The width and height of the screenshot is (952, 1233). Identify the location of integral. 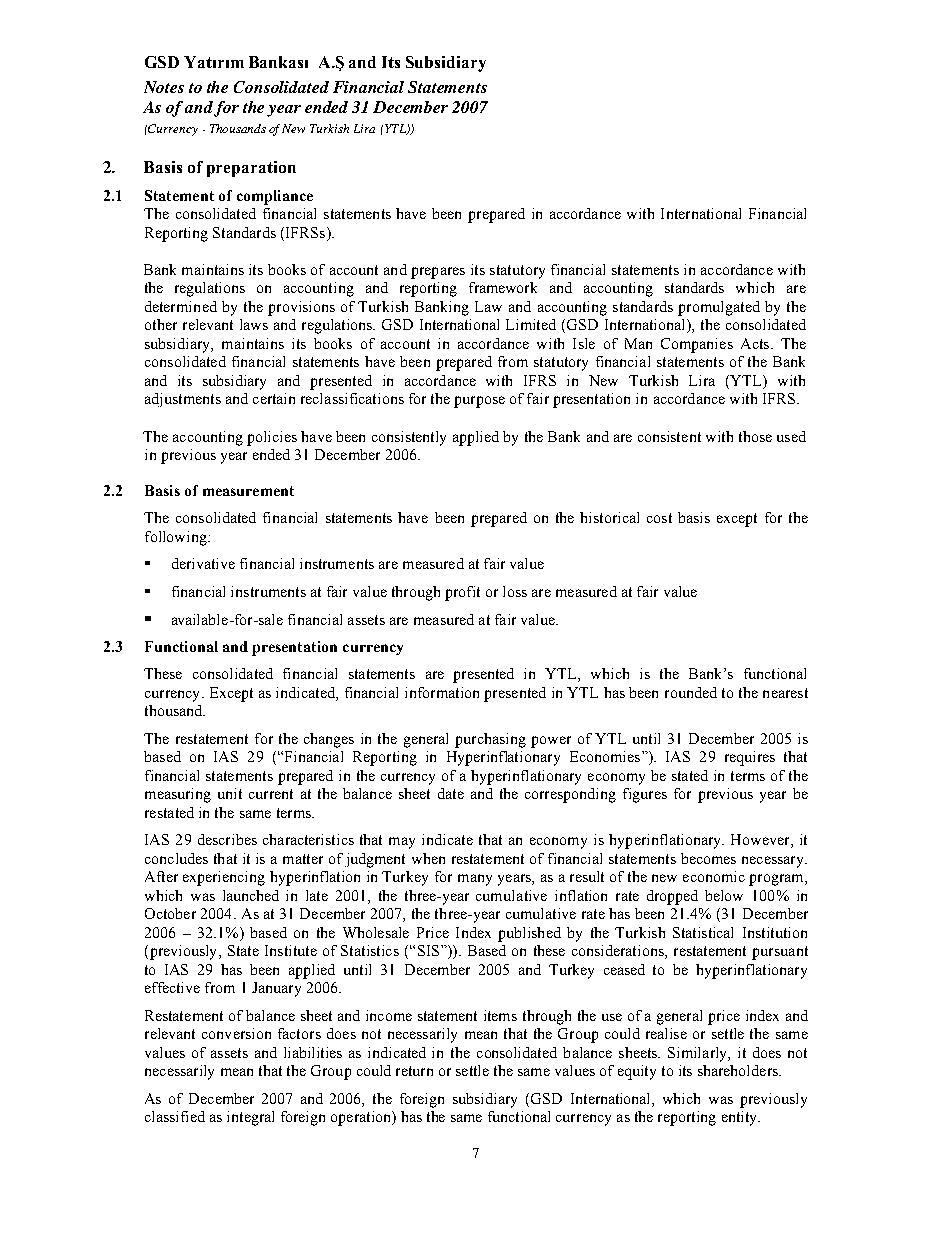
(250, 1118).
